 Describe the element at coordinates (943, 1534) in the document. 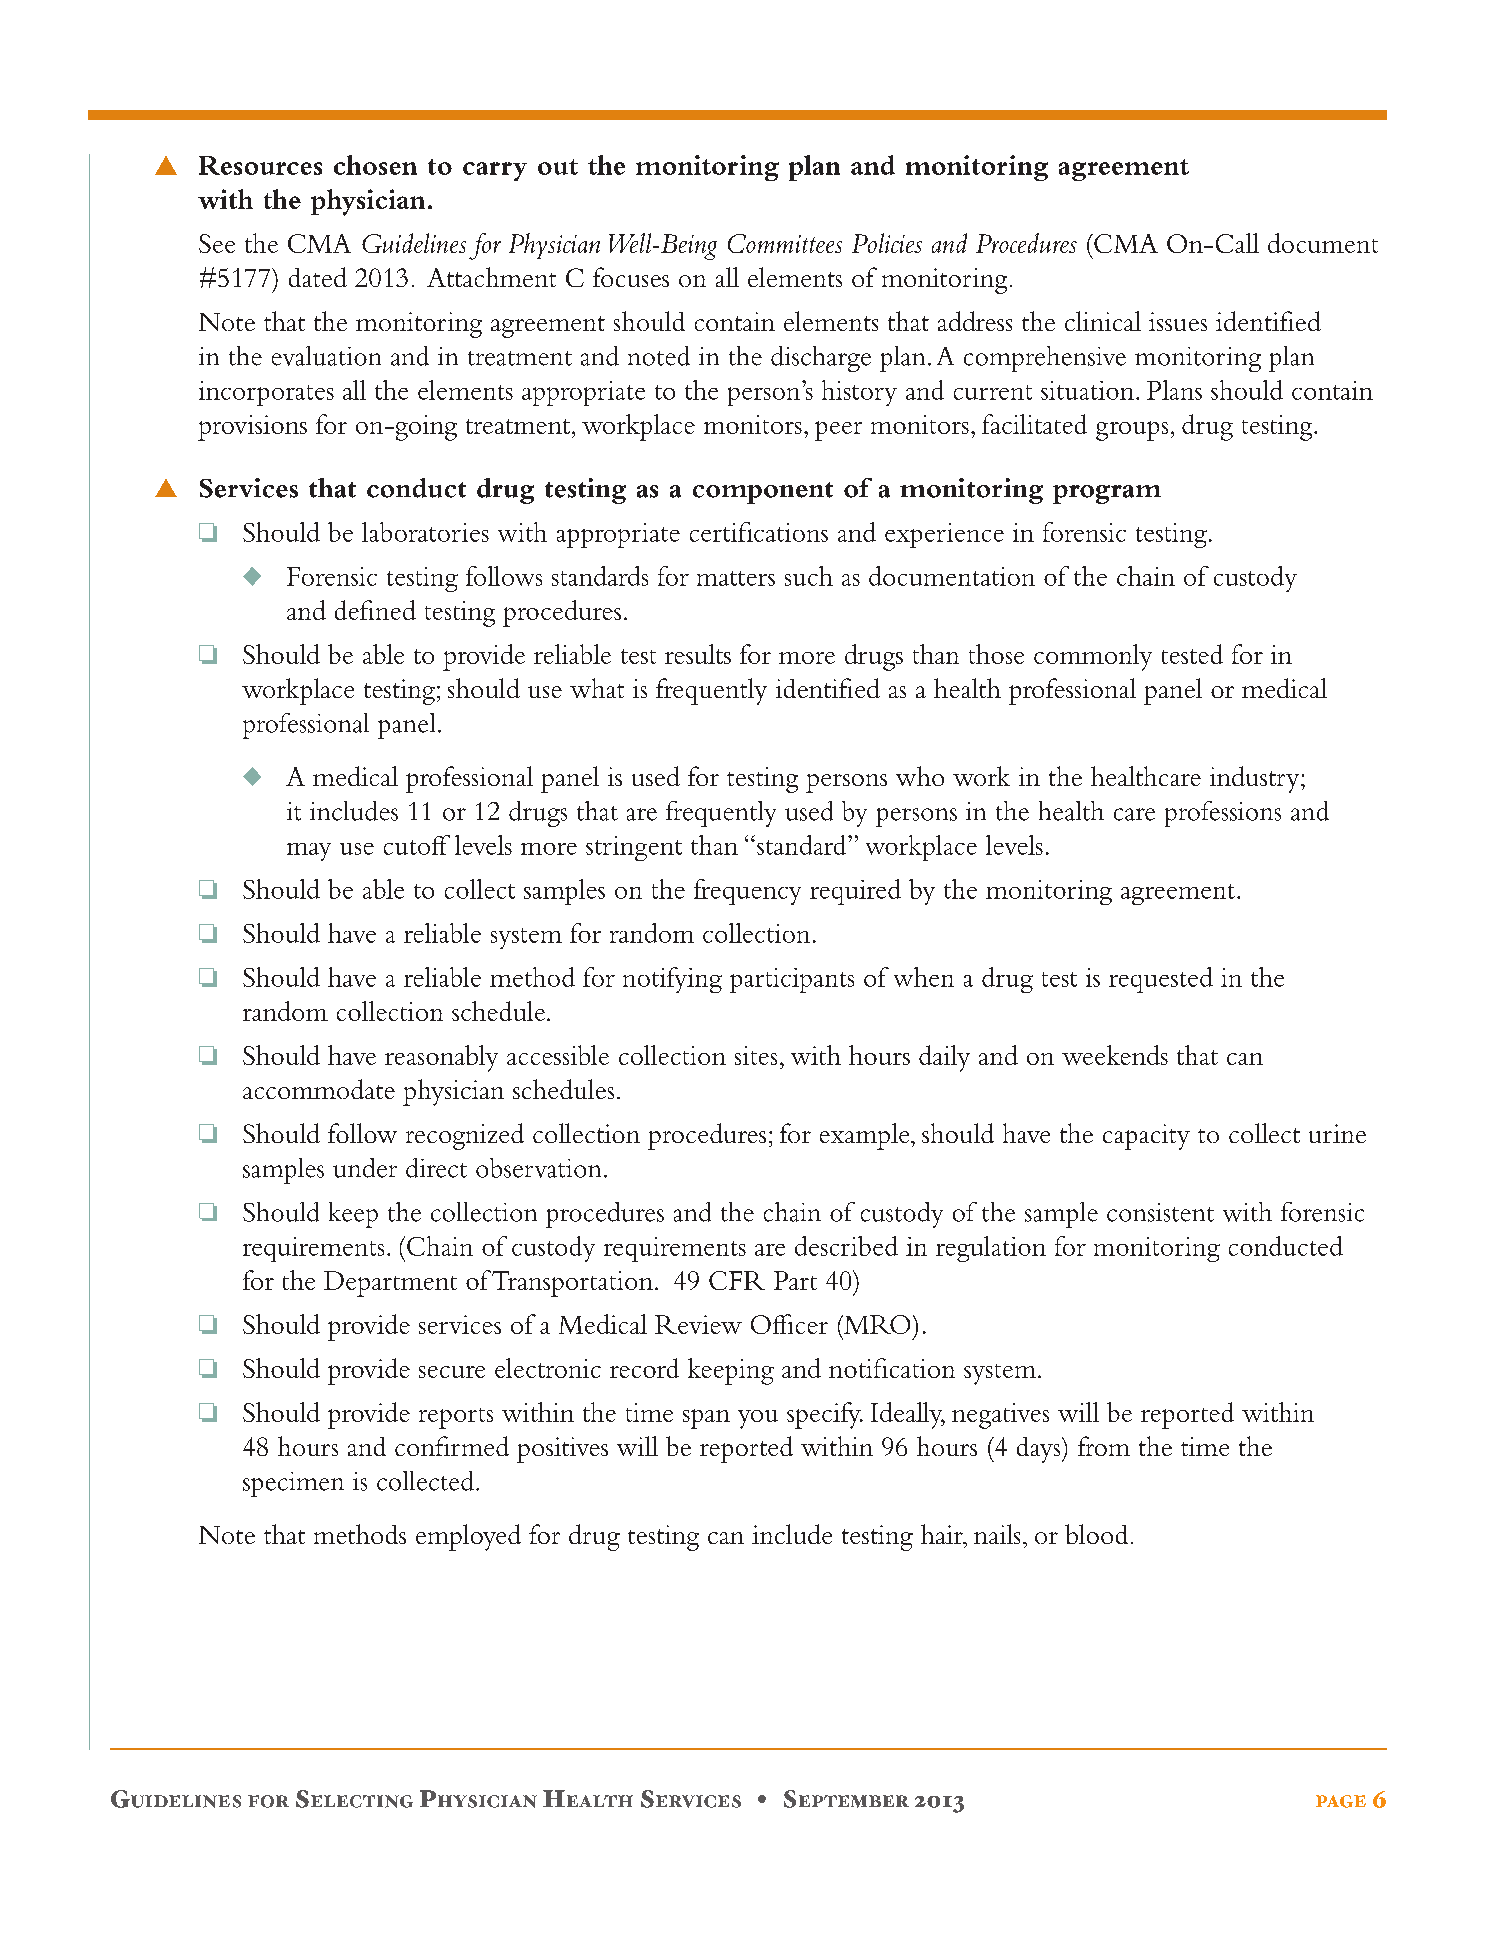

I see `hair` at that location.
